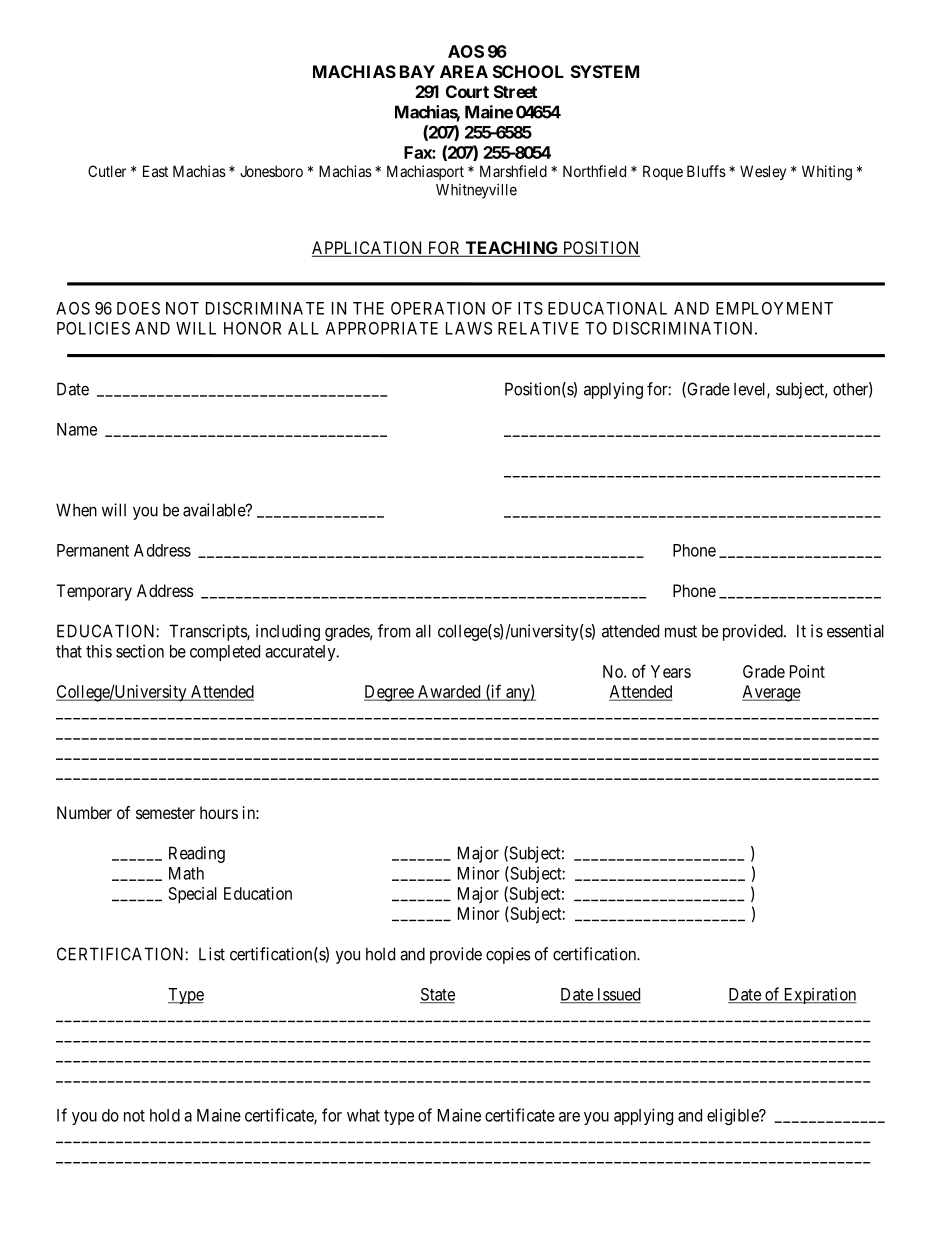 The width and height of the image is (952, 1233). Describe the element at coordinates (681, 631) in the image. I see `must` at that location.
